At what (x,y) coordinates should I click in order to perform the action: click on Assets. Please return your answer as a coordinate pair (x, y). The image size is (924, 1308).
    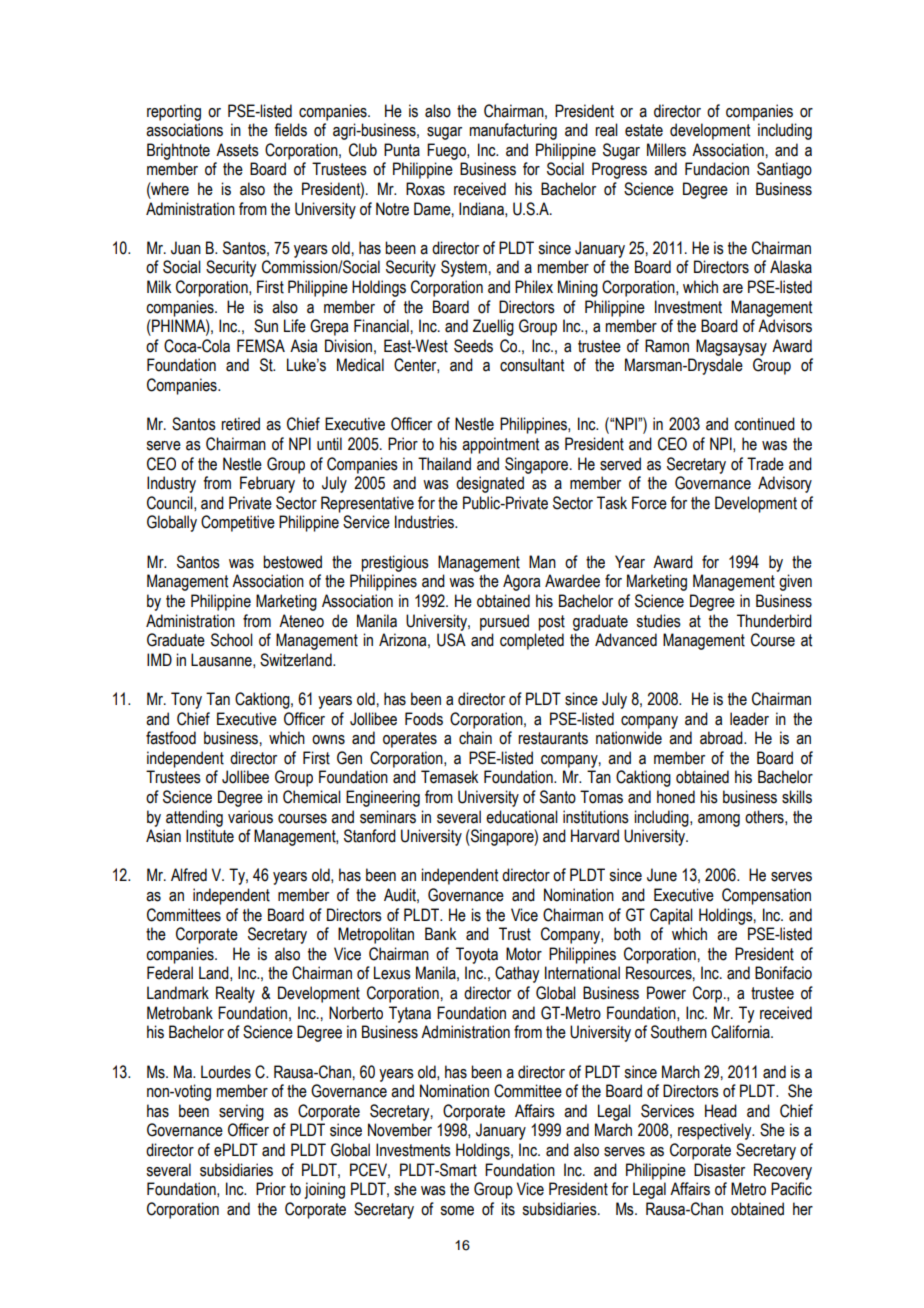
    Looking at the image, I should click on (237, 150).
